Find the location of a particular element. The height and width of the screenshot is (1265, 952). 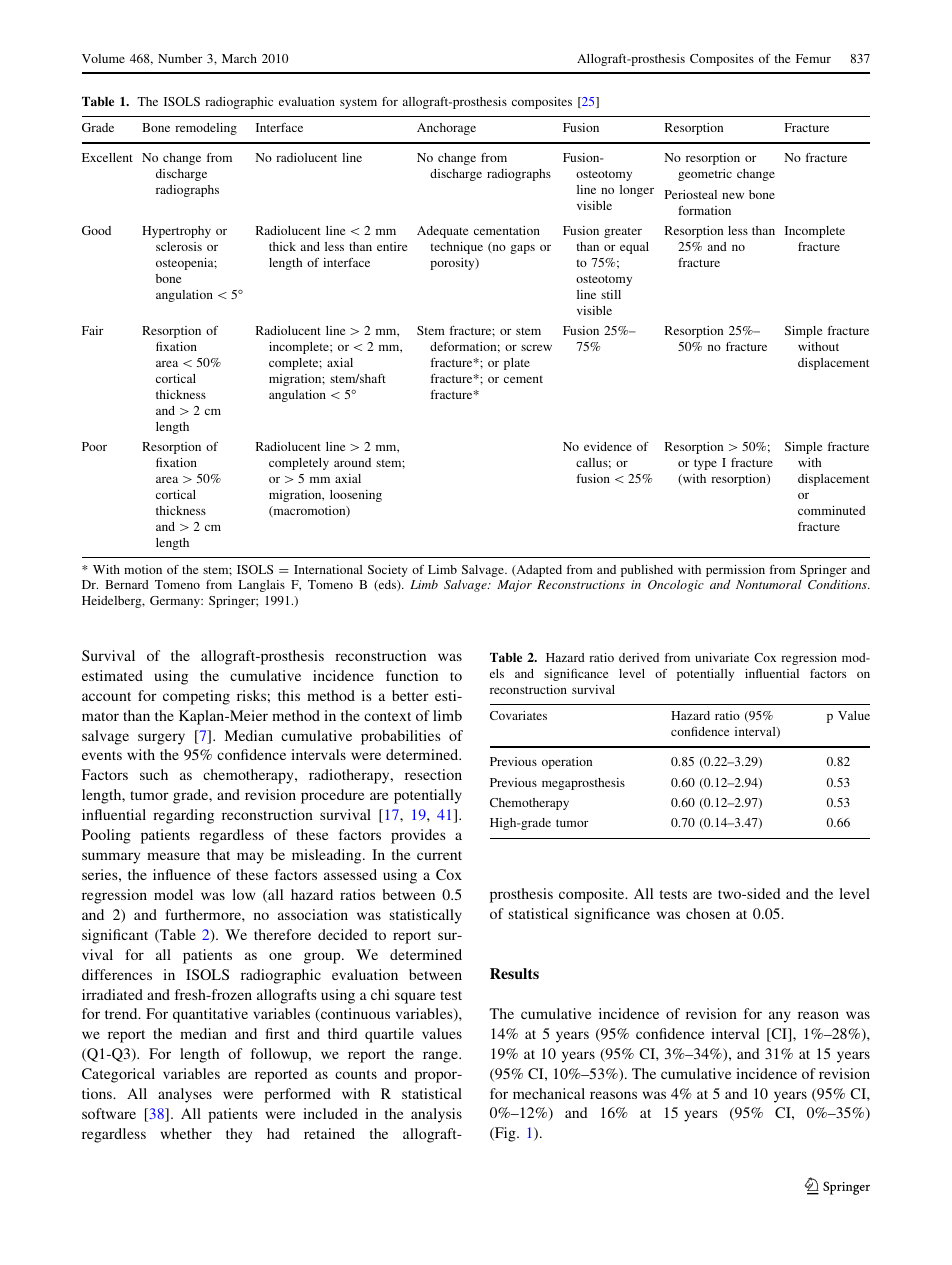

Femur is located at coordinates (813, 58).
